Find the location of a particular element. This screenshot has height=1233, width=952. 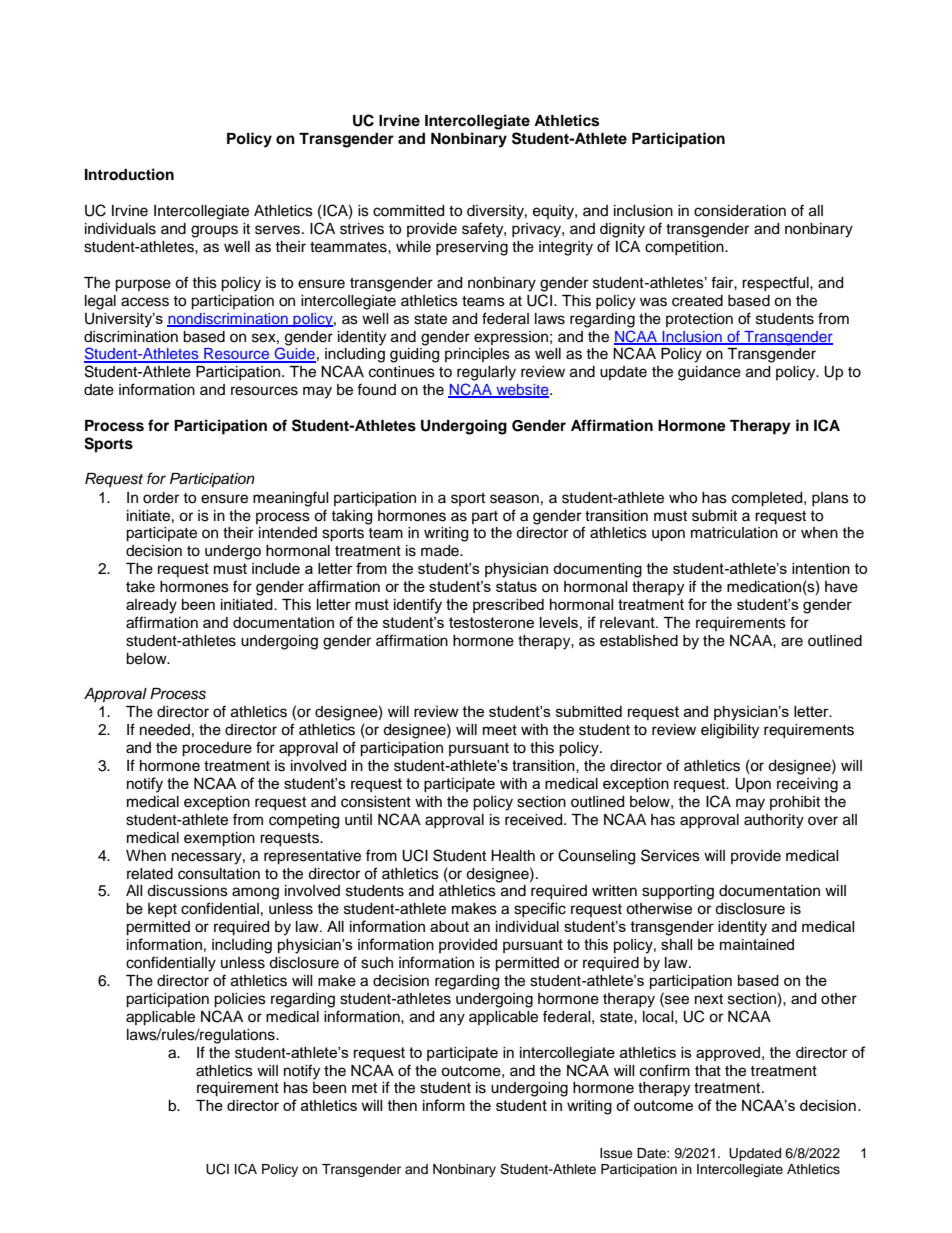

are is located at coordinates (792, 642).
